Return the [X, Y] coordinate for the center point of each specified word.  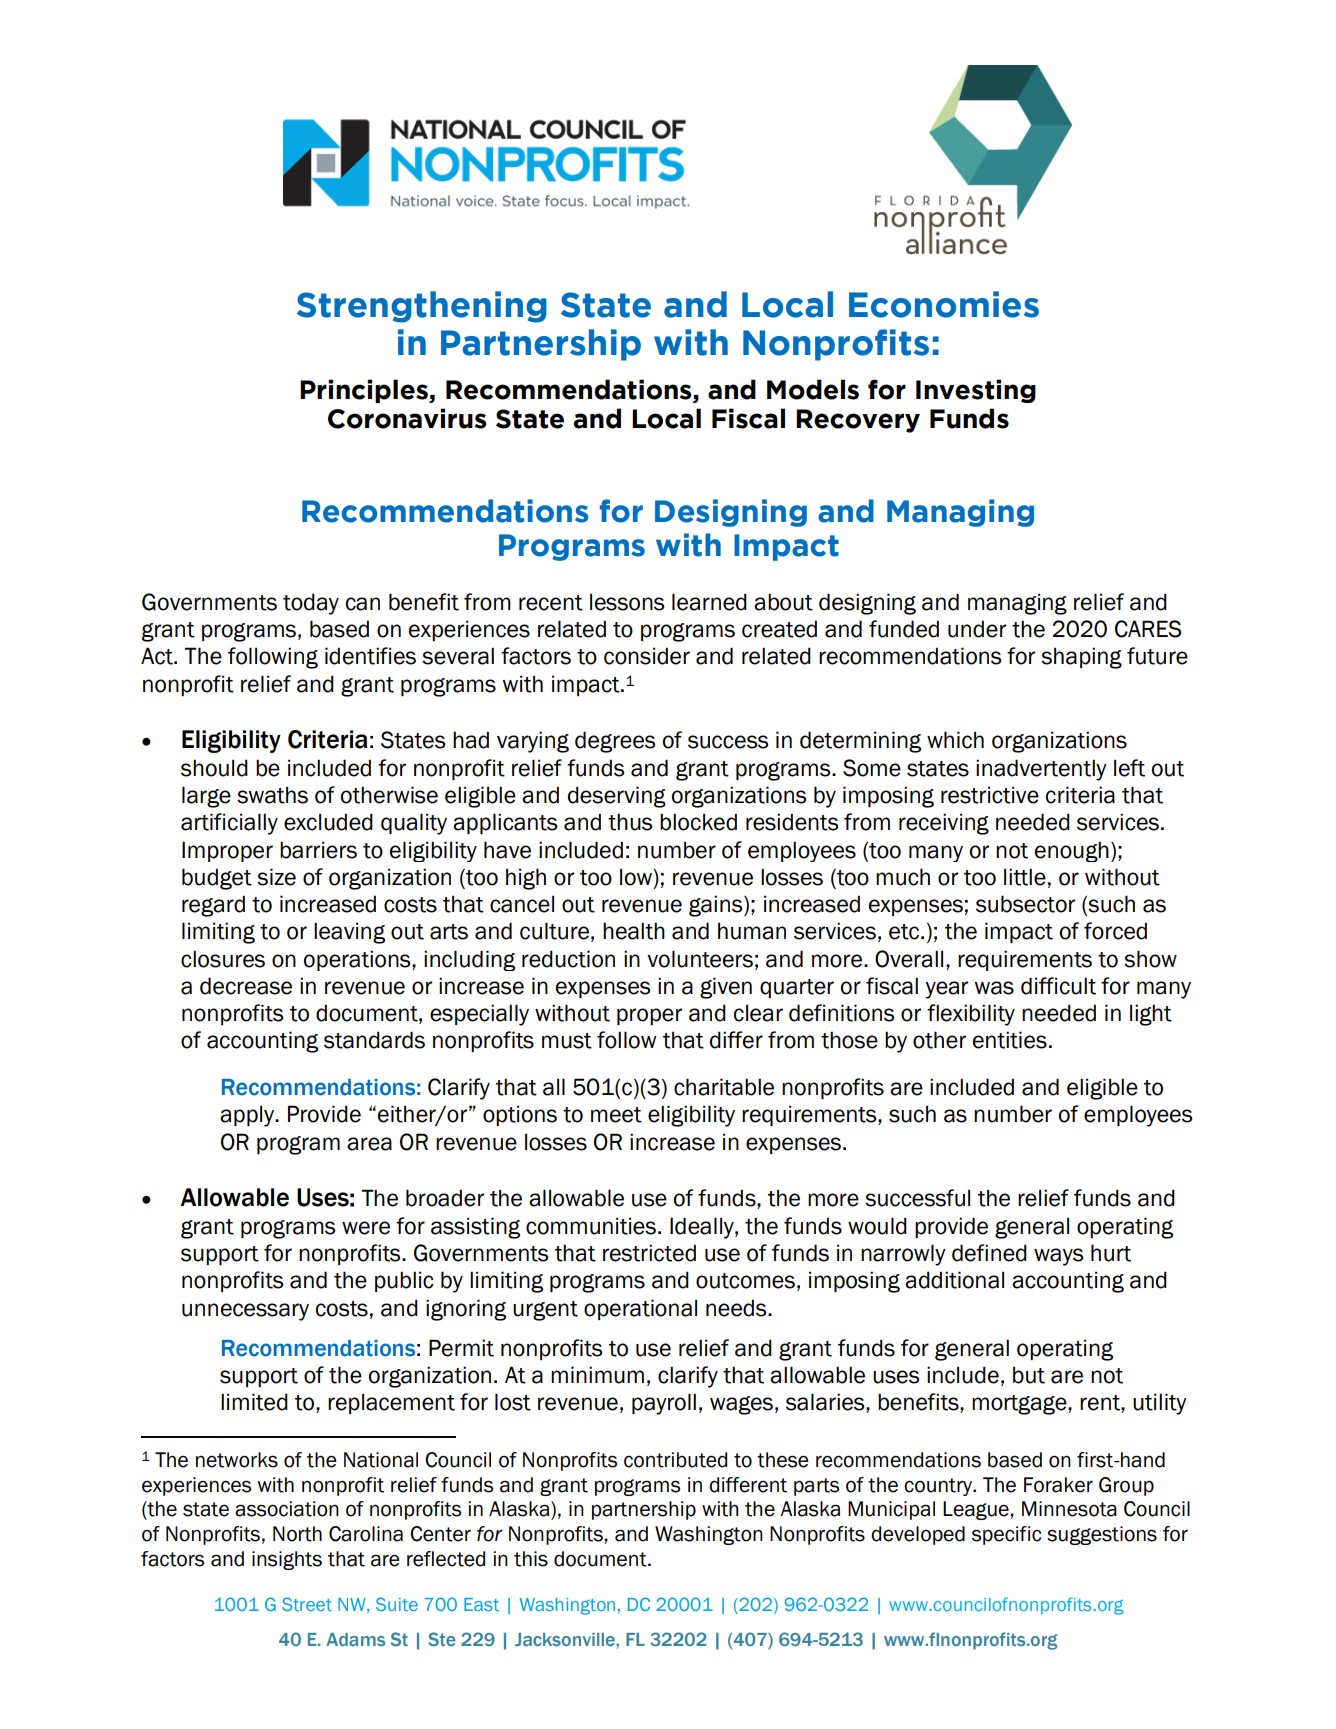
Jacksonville [566, 1639]
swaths [272, 795]
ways [1058, 1257]
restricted [649, 1253]
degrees [615, 742]
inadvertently [1041, 770]
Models [813, 389]
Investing [976, 391]
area [369, 1144]
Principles [365, 391]
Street [307, 1604]
